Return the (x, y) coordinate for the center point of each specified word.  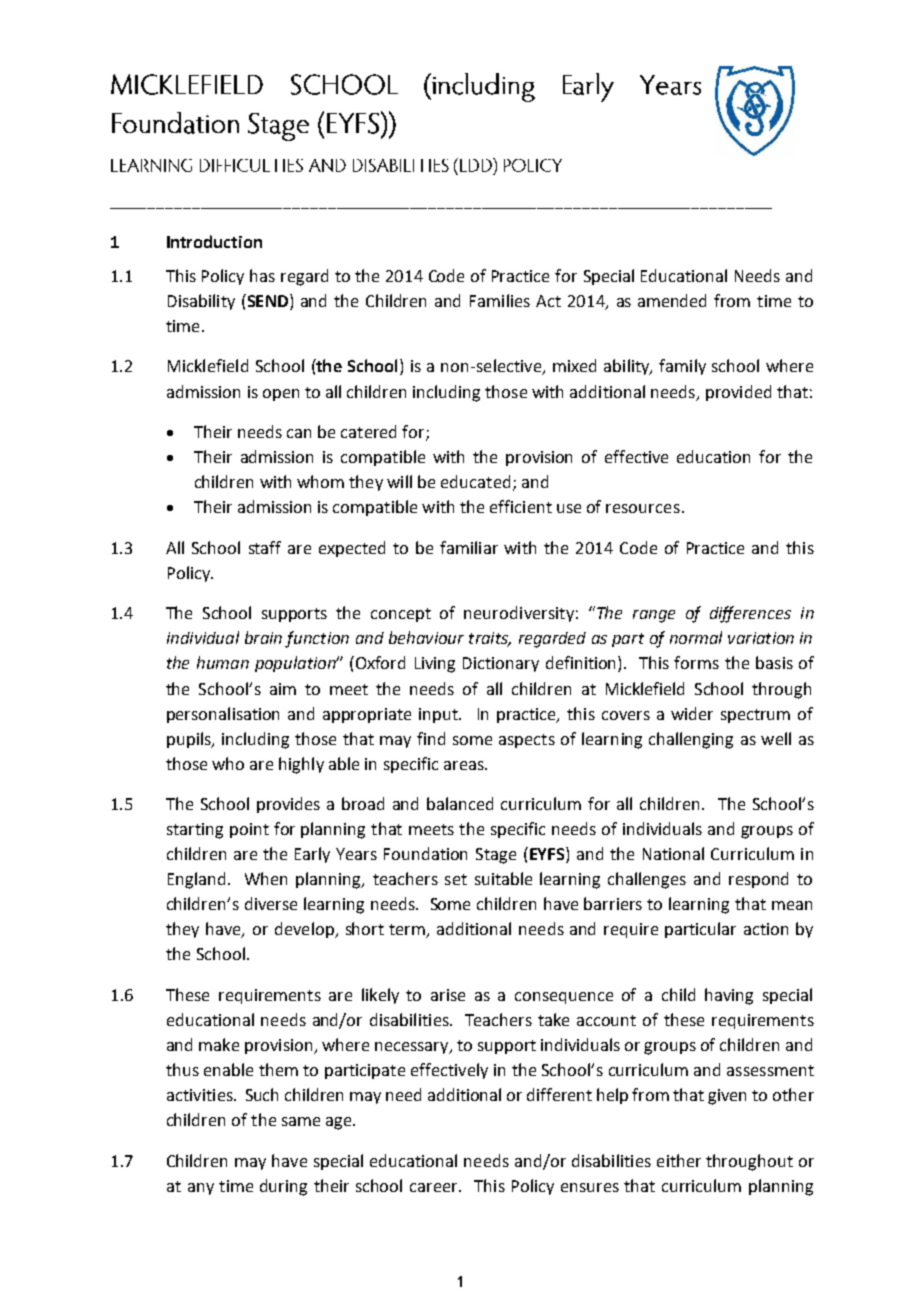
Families (500, 300)
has (262, 275)
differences (750, 614)
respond (758, 880)
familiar (469, 547)
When (266, 878)
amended (672, 300)
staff (265, 547)
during (283, 1187)
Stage (496, 856)
